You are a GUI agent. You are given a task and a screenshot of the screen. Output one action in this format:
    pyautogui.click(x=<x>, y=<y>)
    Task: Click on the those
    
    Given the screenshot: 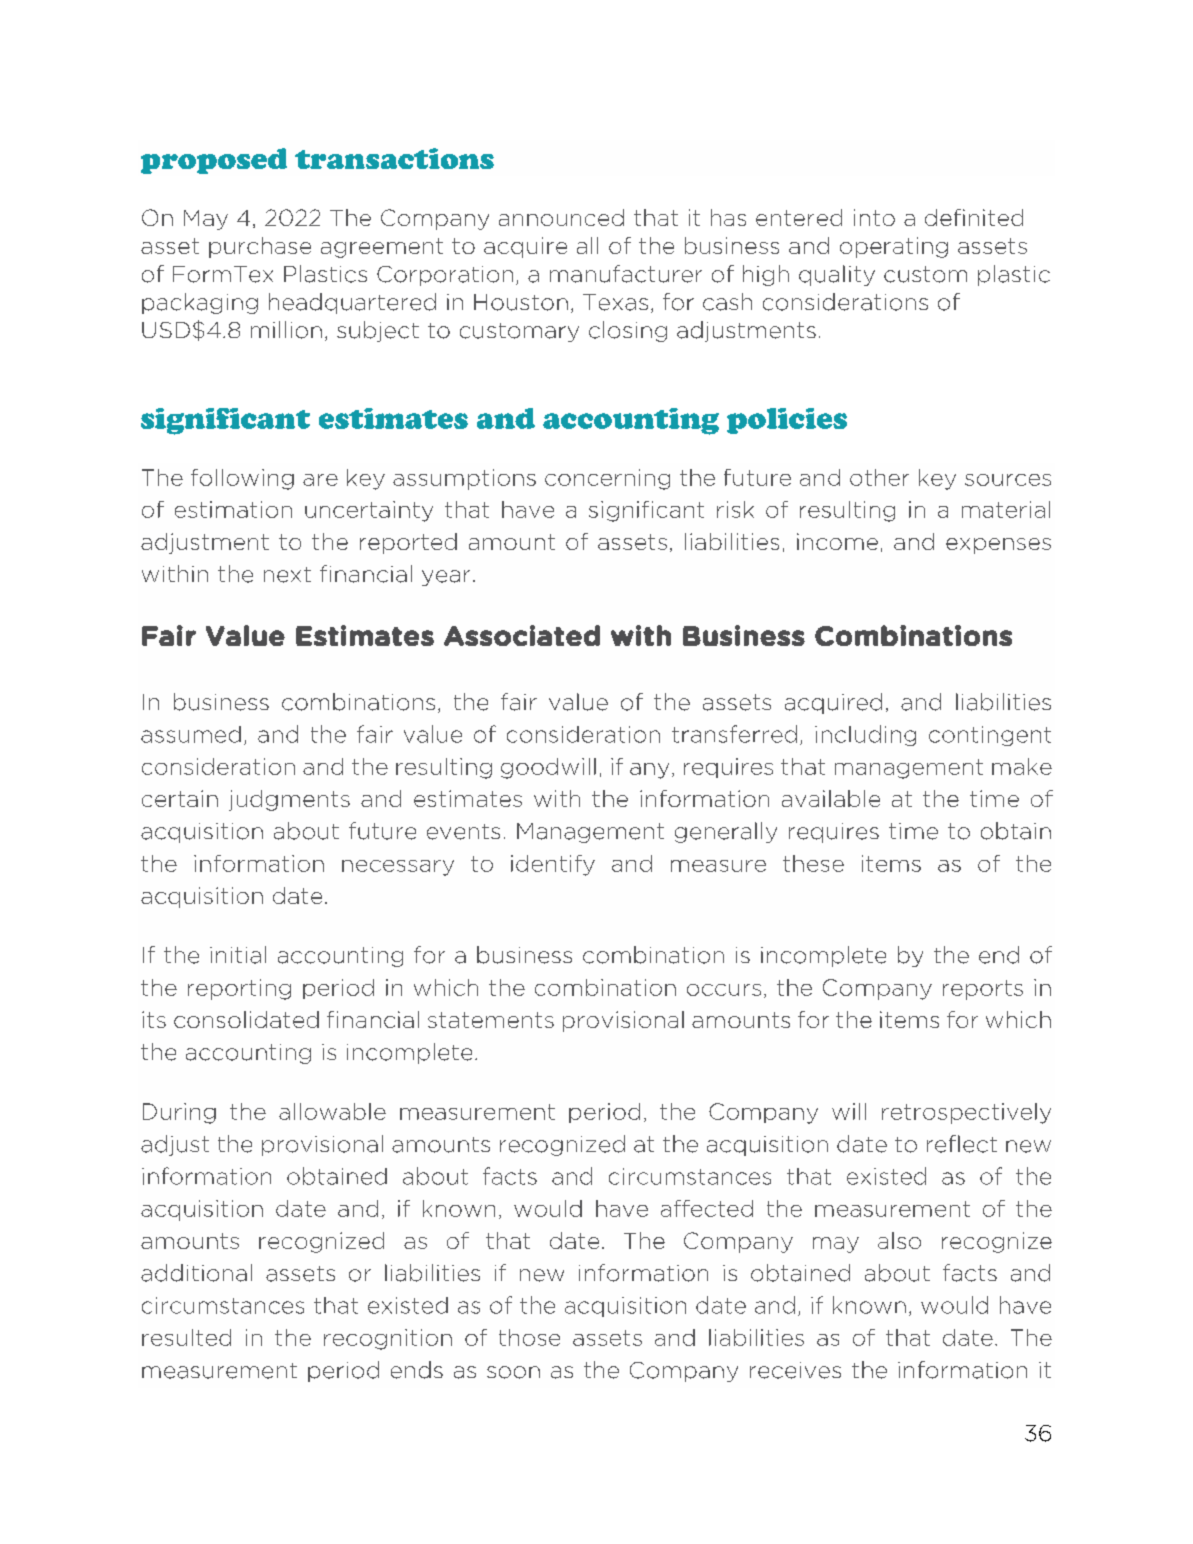 What is the action you would take?
    pyautogui.click(x=529, y=1337)
